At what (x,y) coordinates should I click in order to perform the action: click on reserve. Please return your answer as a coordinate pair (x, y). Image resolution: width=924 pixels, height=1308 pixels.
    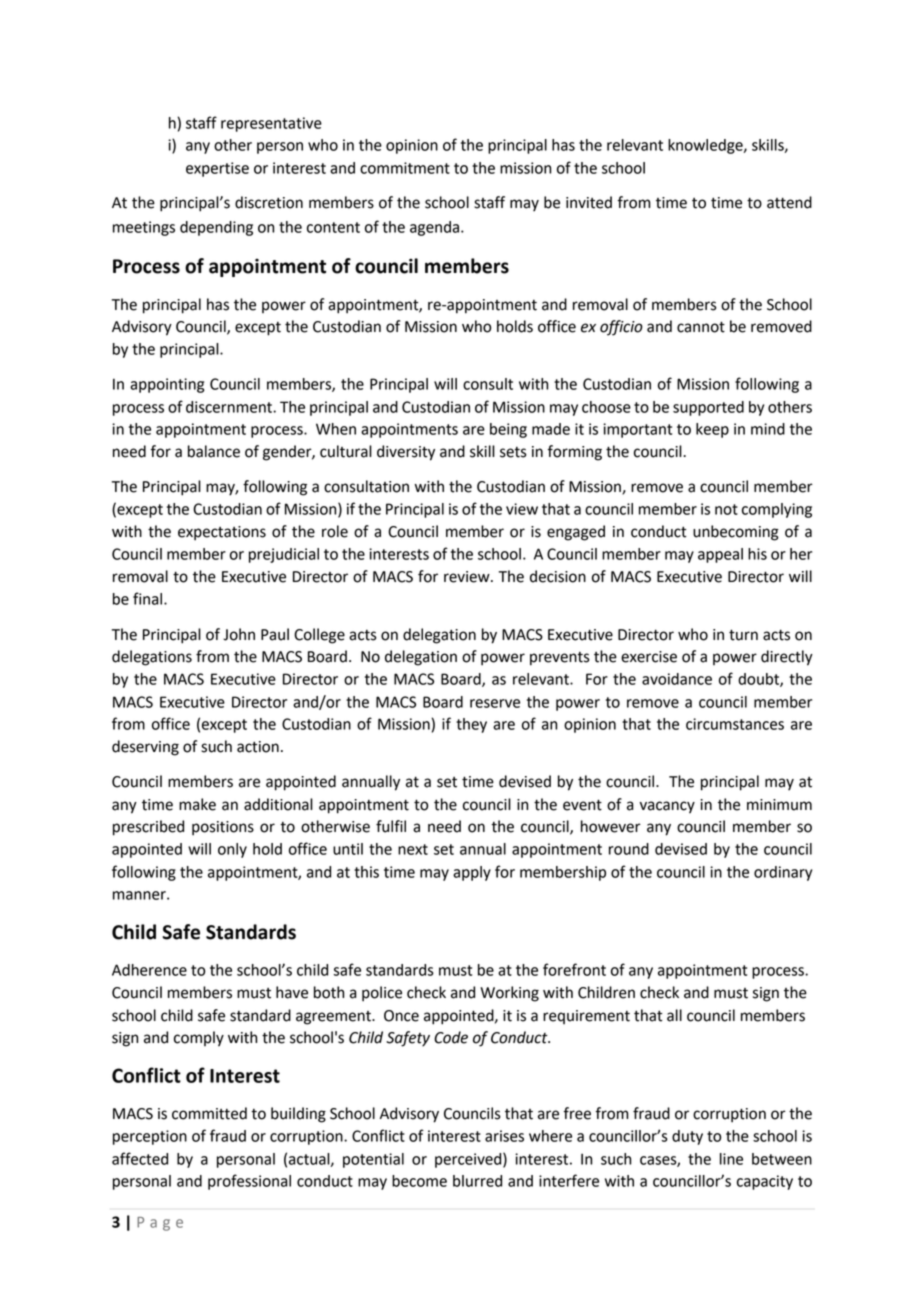
    Looking at the image, I should click on (495, 703).
